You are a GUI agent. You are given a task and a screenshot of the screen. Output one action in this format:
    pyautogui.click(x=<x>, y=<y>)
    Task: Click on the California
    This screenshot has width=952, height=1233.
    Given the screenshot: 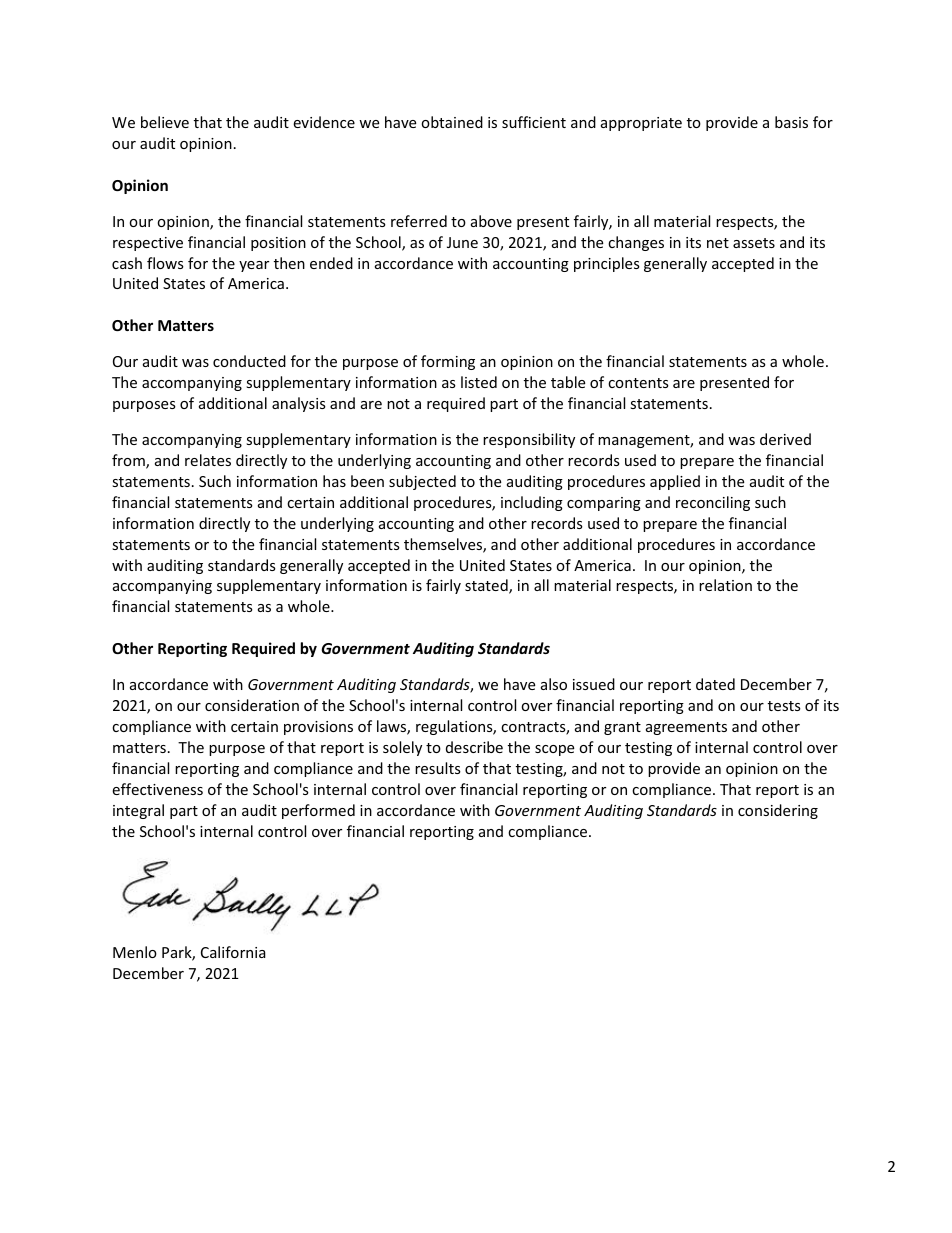 What is the action you would take?
    pyautogui.click(x=233, y=952)
